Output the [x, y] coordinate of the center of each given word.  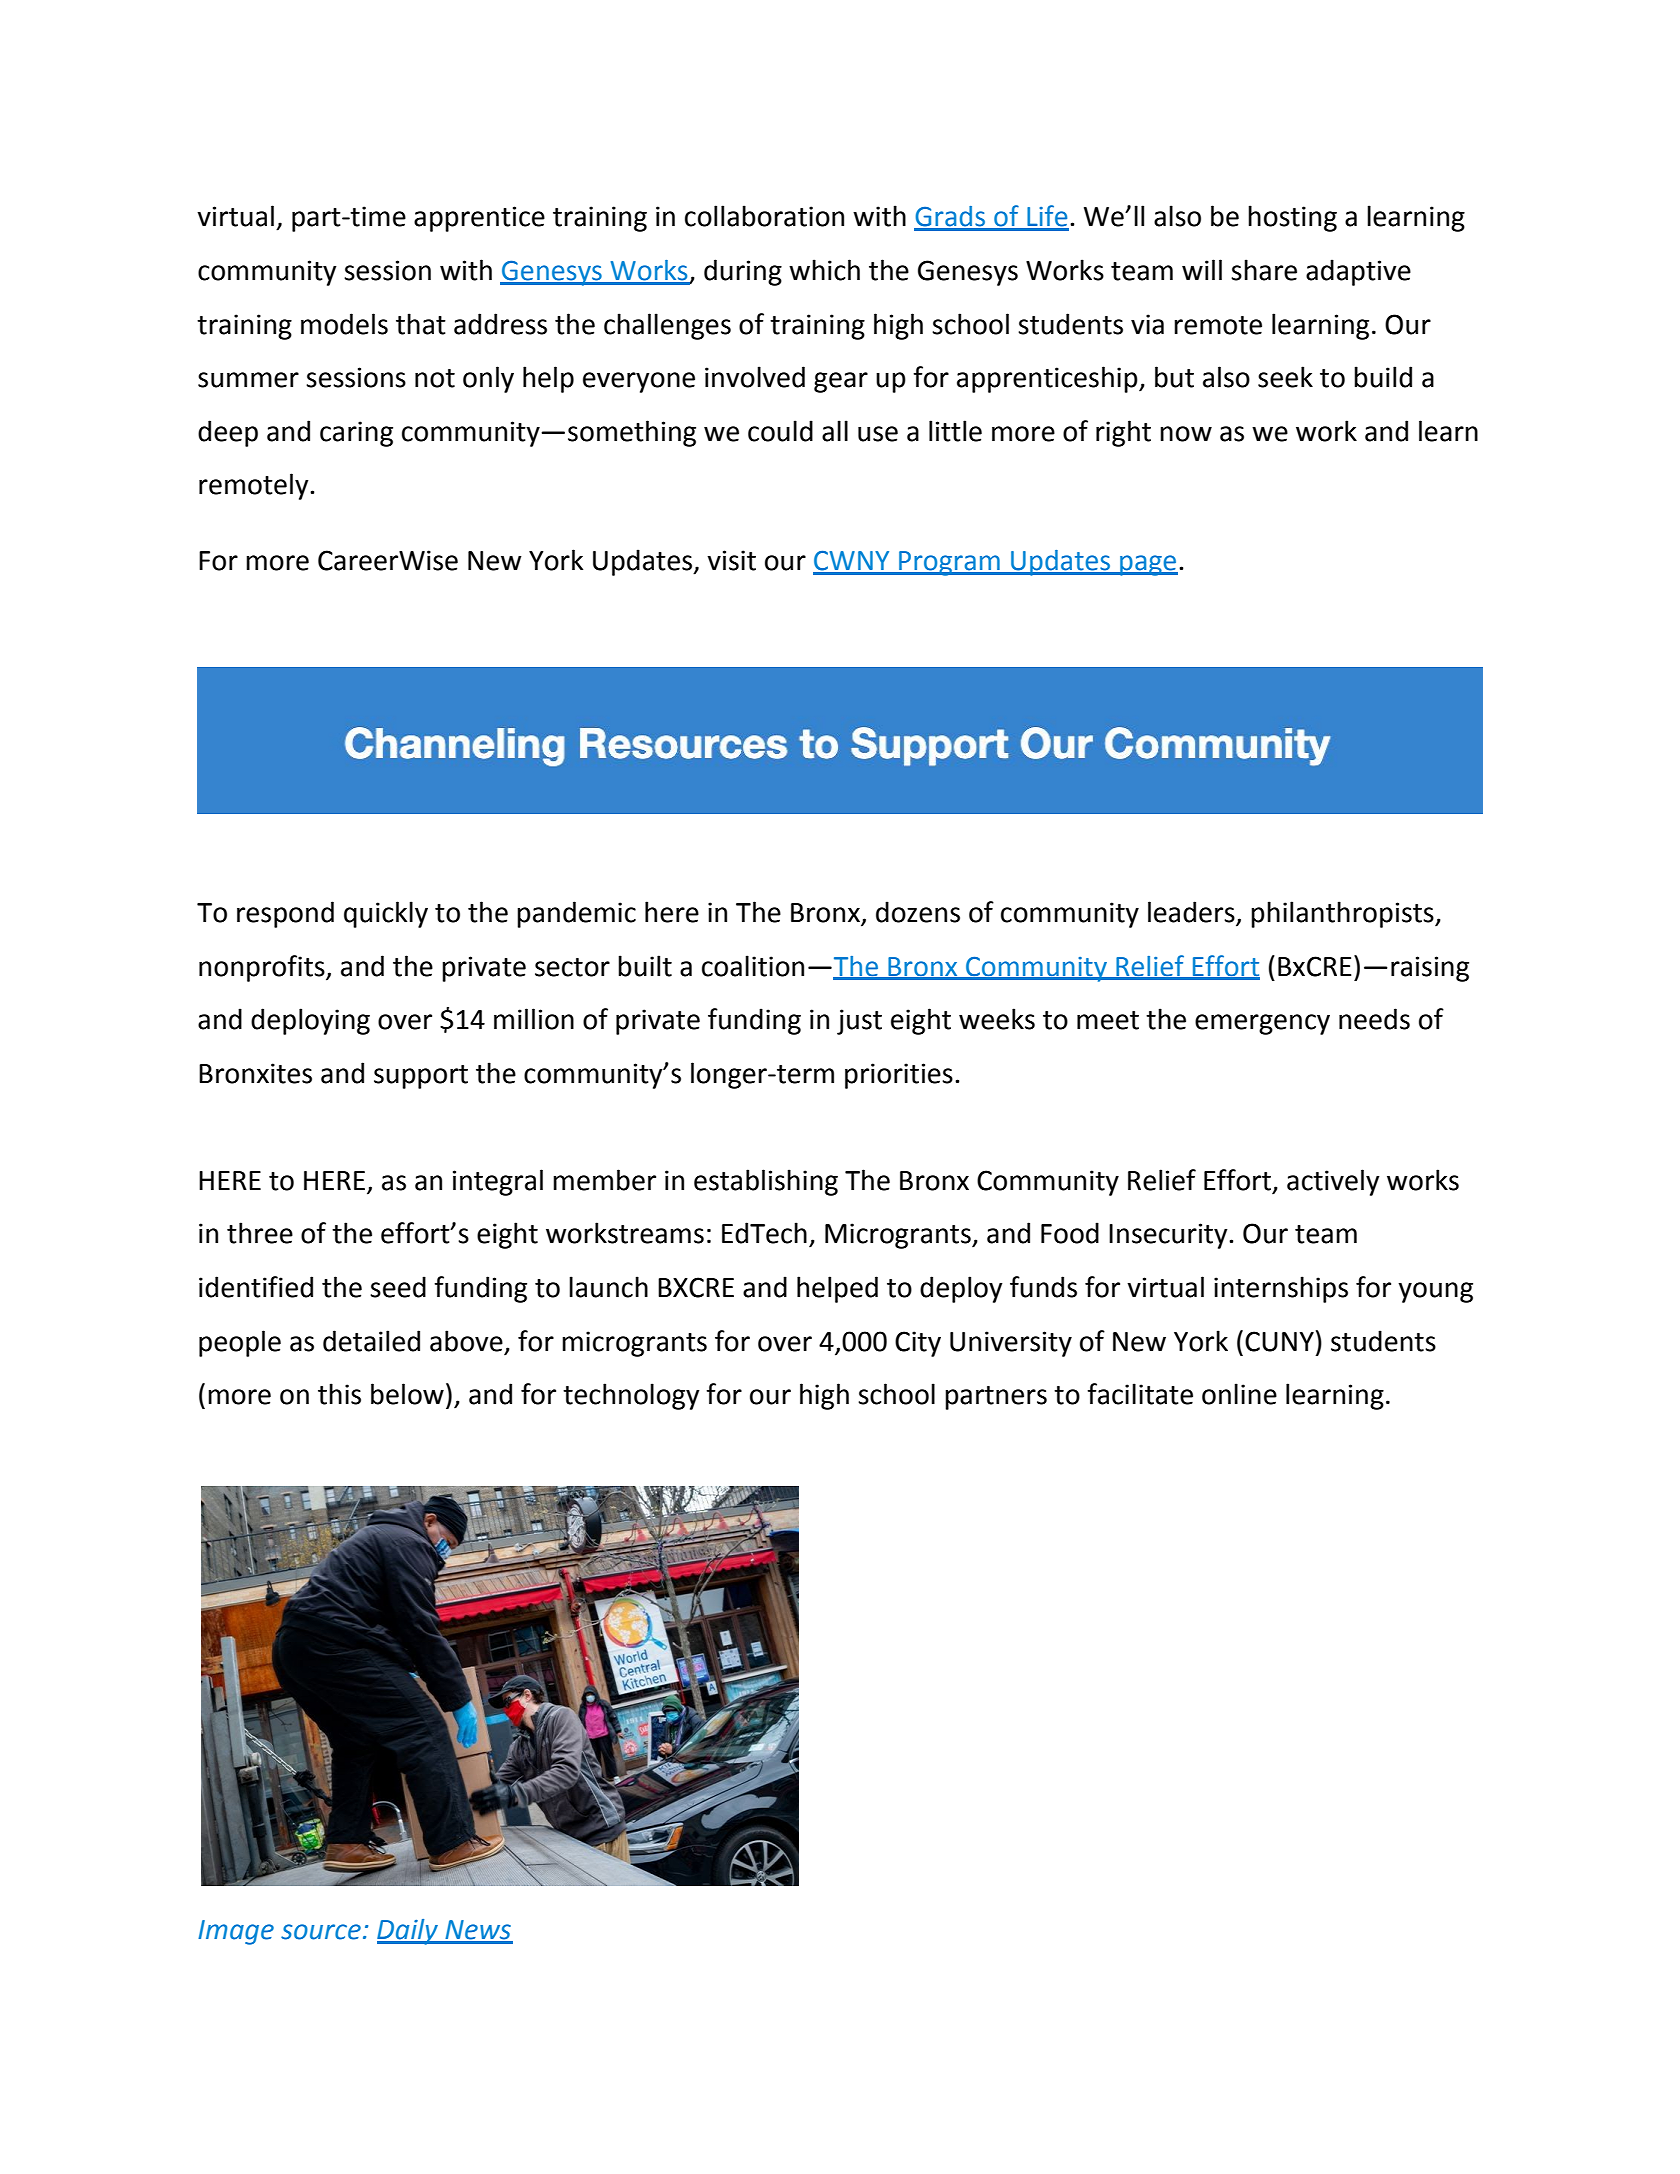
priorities [899, 1076]
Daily [408, 1932]
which [824, 270]
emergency [1262, 1024]
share [1264, 270]
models [344, 324]
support [421, 1077]
